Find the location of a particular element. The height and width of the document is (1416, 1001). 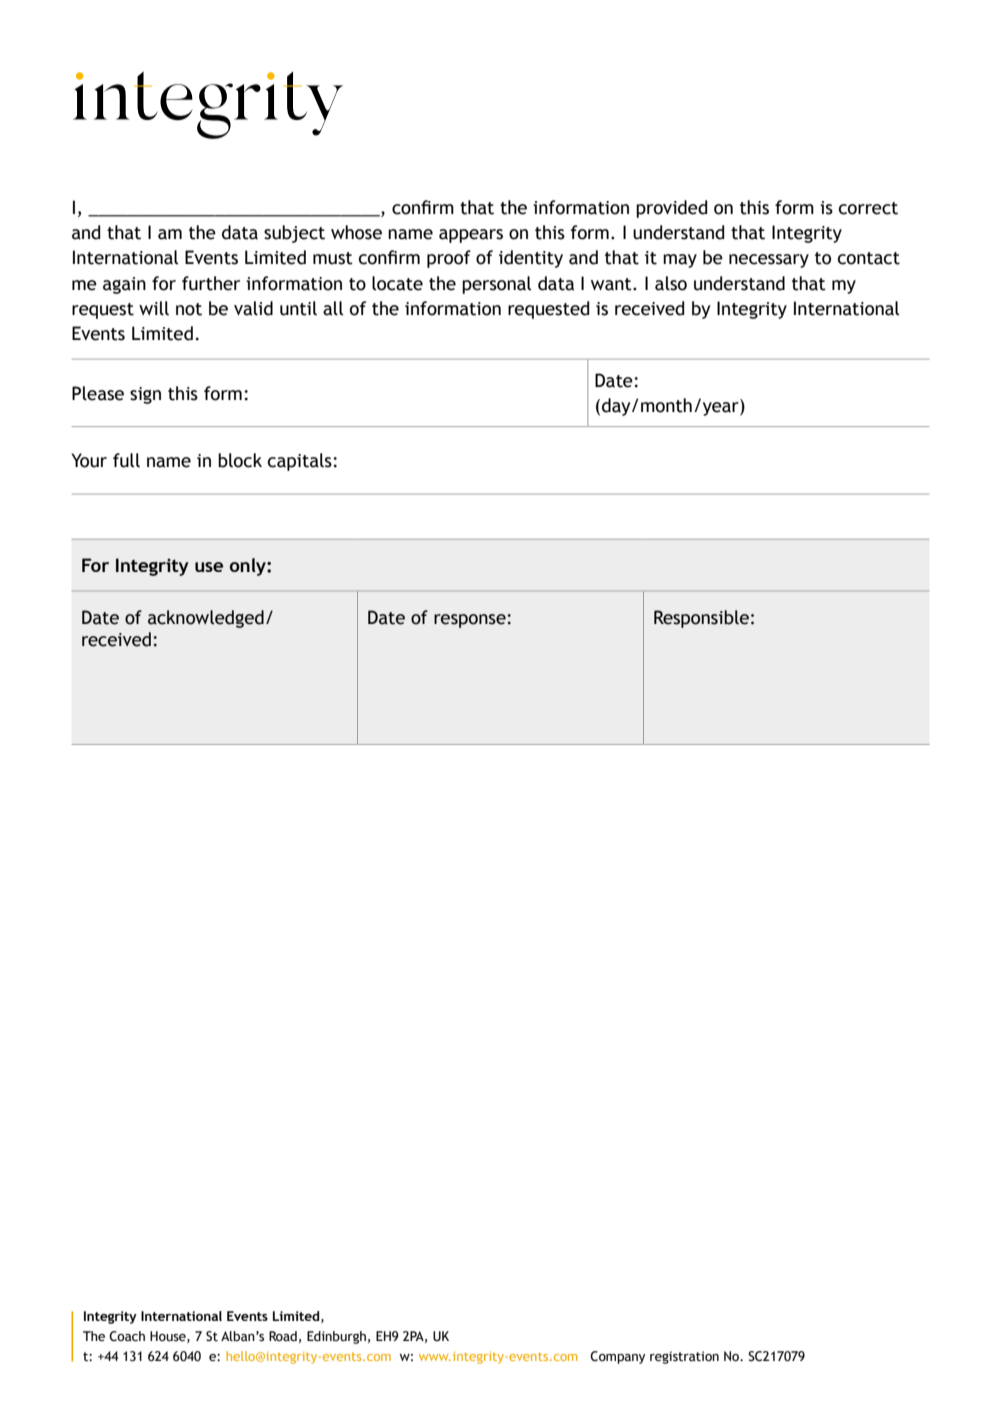

registration is located at coordinates (684, 1357).
